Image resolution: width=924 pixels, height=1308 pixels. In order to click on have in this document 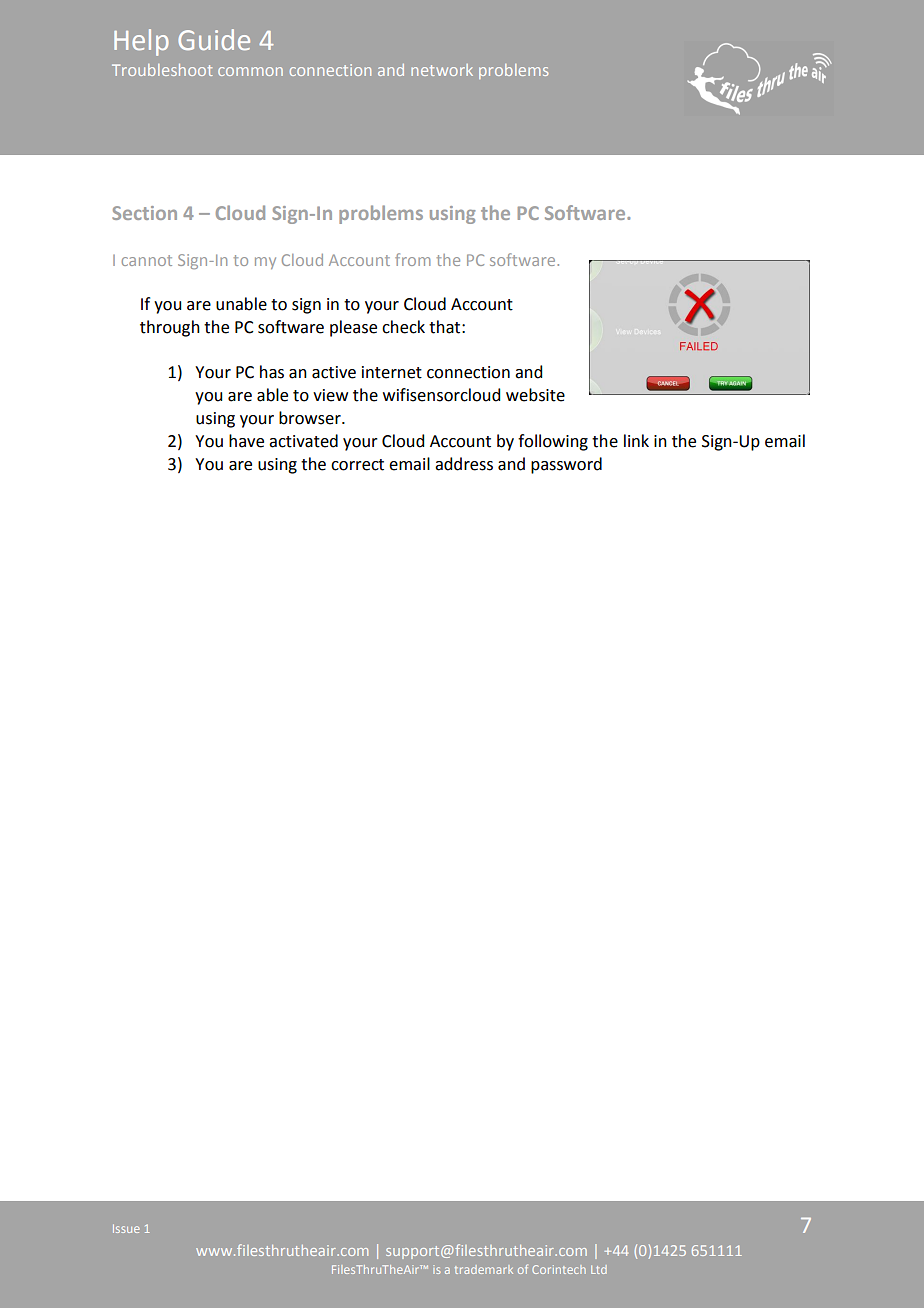, I will do `click(246, 441)`.
